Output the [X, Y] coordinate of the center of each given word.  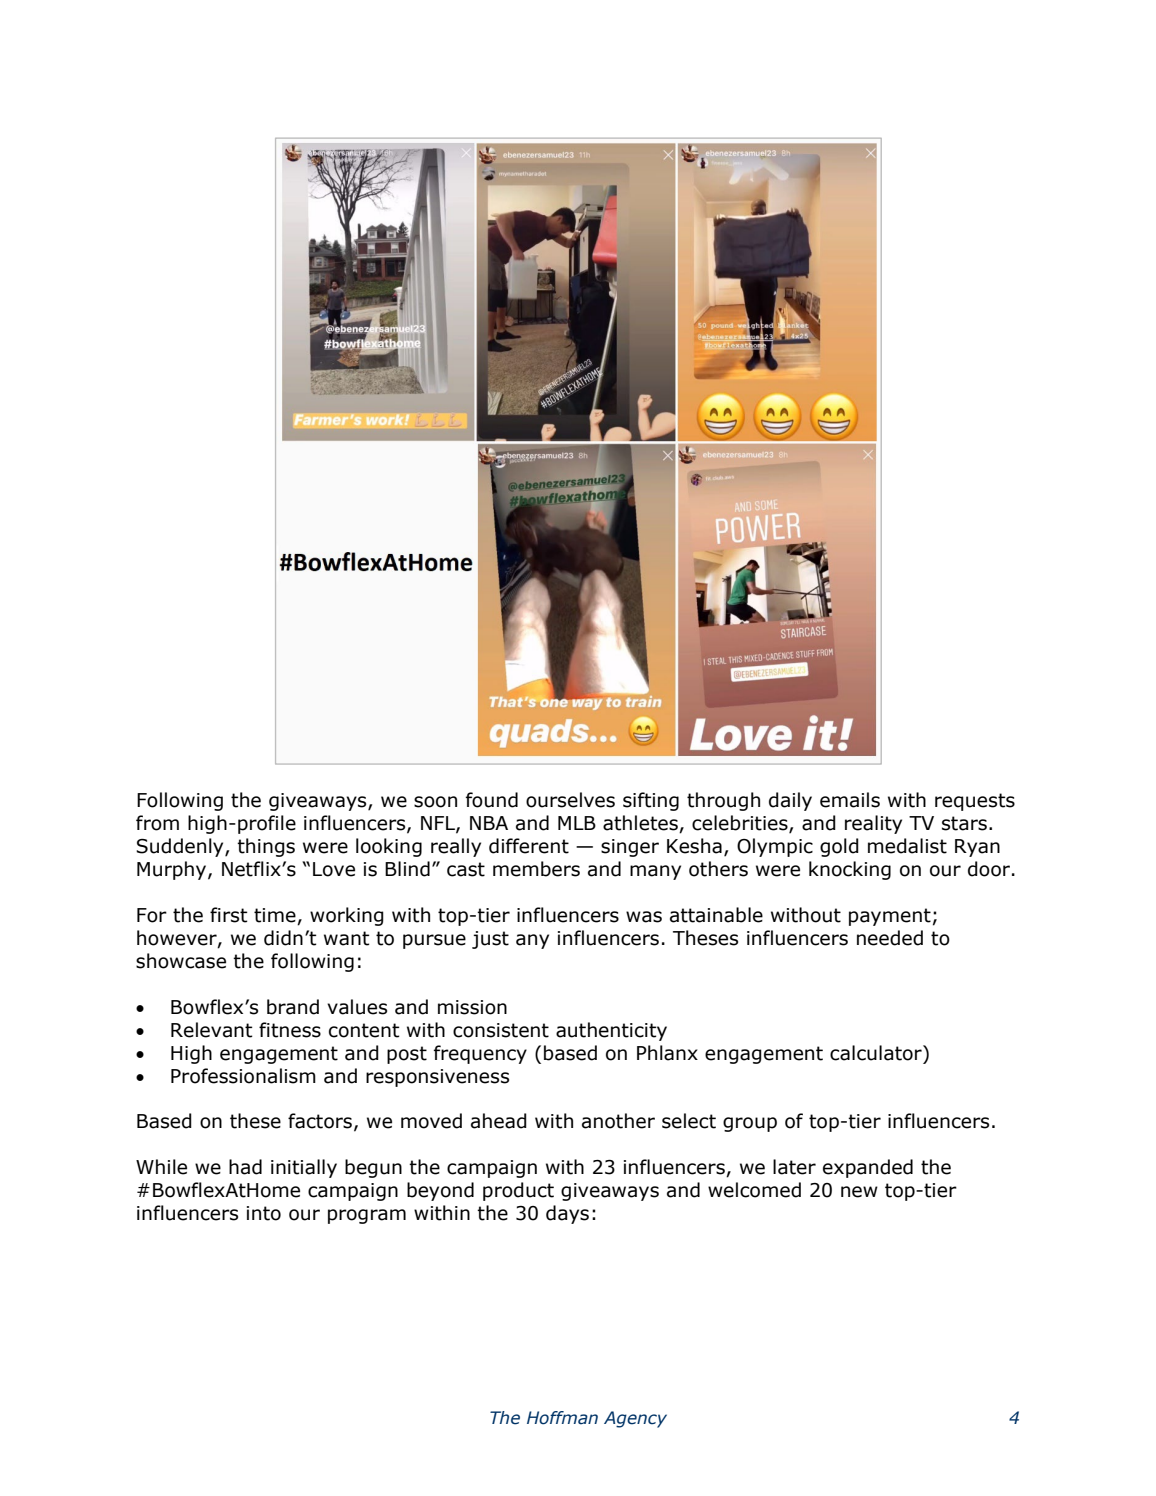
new [859, 1192]
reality [873, 824]
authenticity [611, 1031]
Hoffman [562, 1418]
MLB [577, 823]
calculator [877, 1053]
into [264, 1213]
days [567, 1214]
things [266, 847]
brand [293, 1007]
